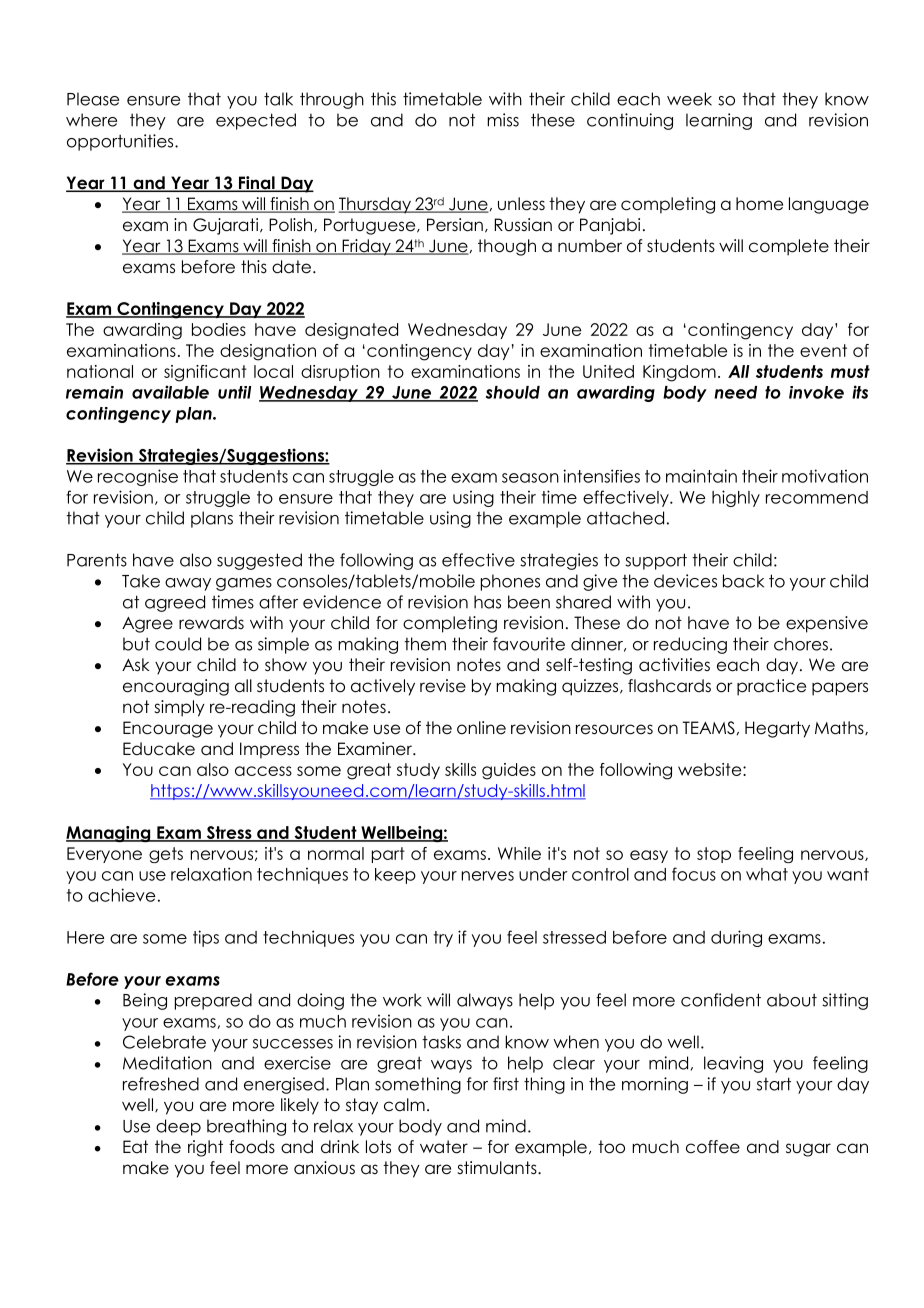  I want to click on water, so click(444, 1147).
